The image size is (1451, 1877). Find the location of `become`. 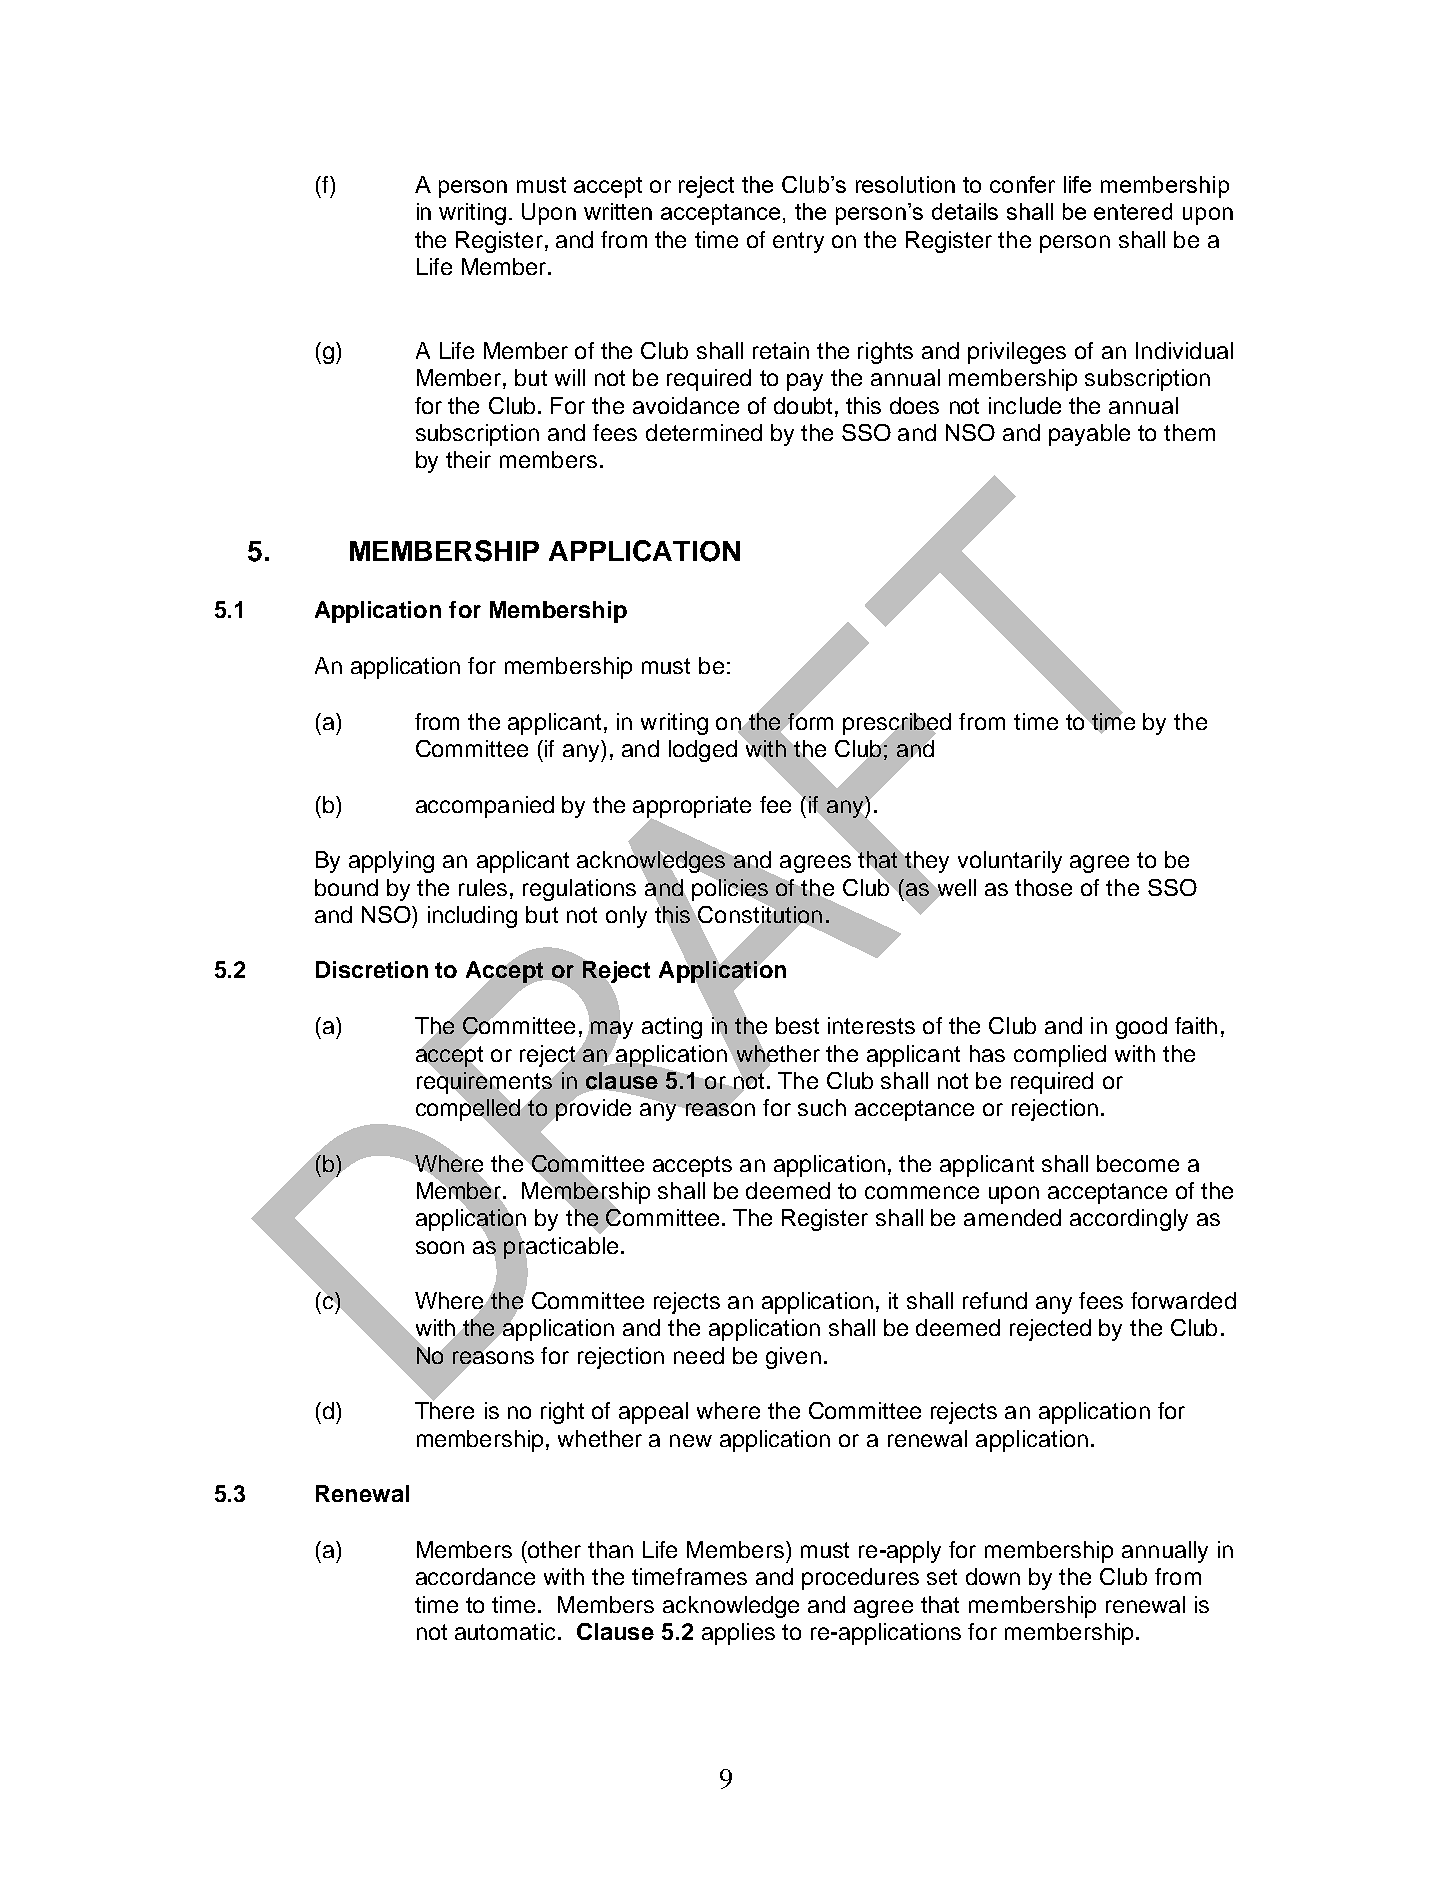

become is located at coordinates (1138, 1163).
